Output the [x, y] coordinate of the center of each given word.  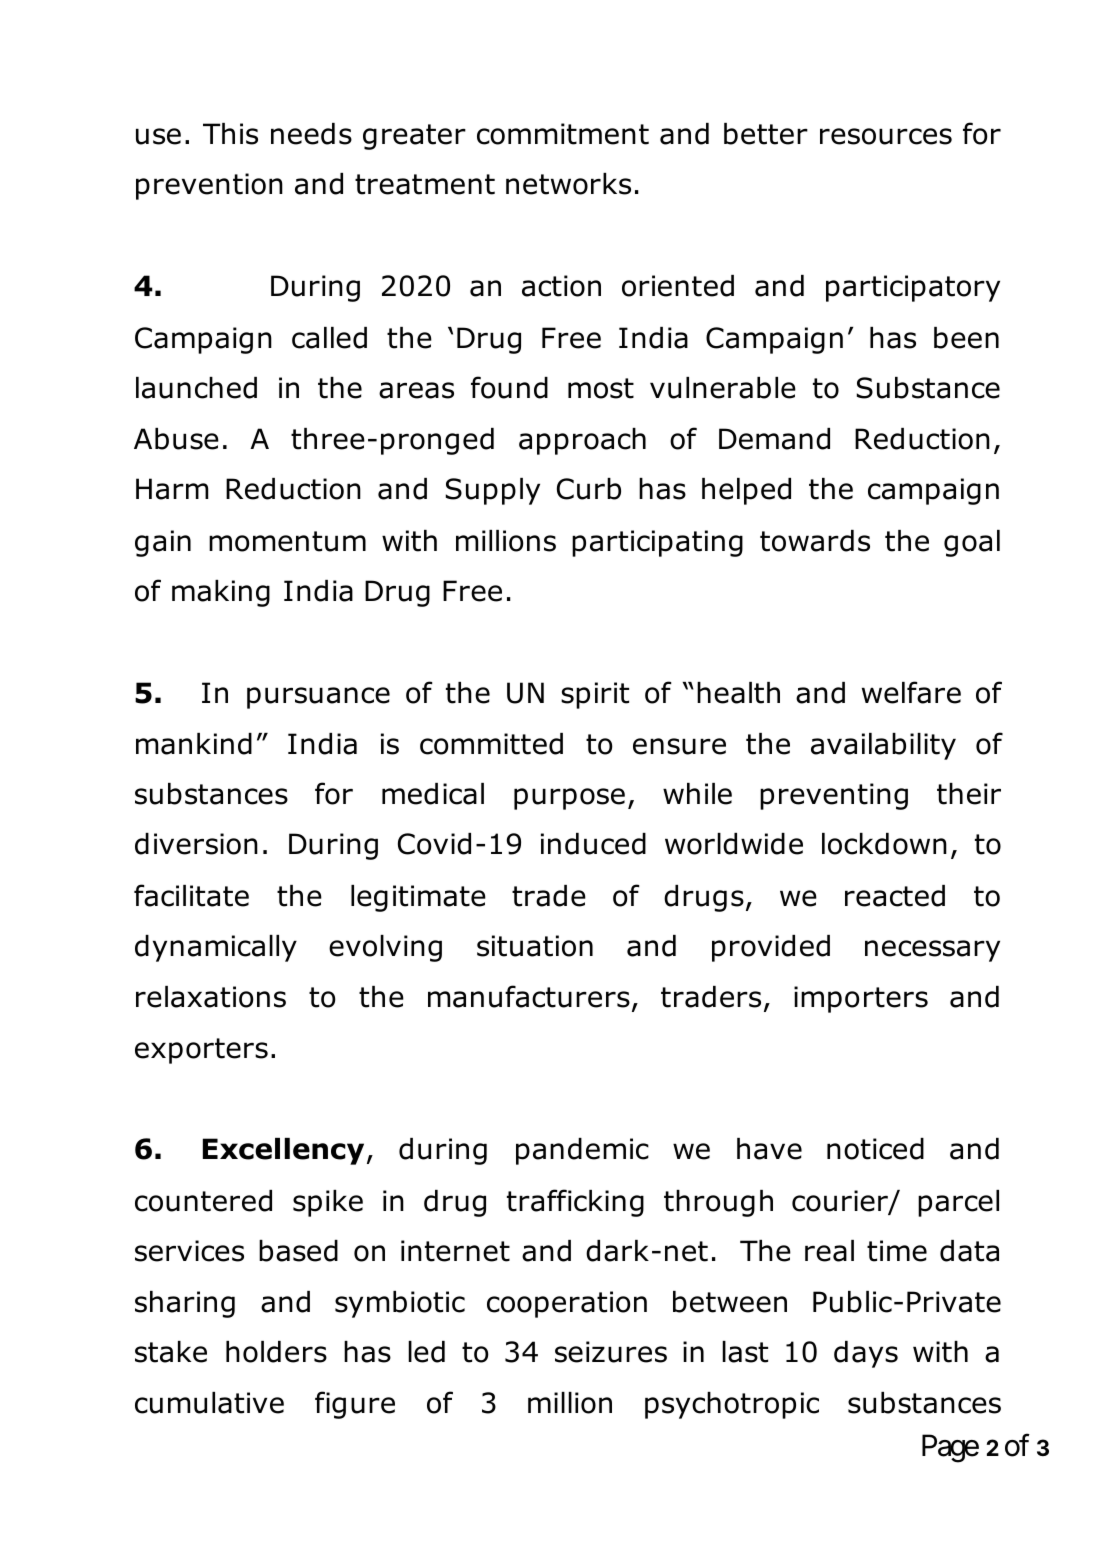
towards [815, 541]
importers [861, 999]
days [866, 1354]
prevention [209, 186]
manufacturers [529, 996]
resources [886, 136]
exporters [201, 1051]
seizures [611, 1352]
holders [276, 1352]
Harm [172, 489]
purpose [569, 799]
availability [883, 746]
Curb [589, 489]
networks [568, 184]
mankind [194, 744]
